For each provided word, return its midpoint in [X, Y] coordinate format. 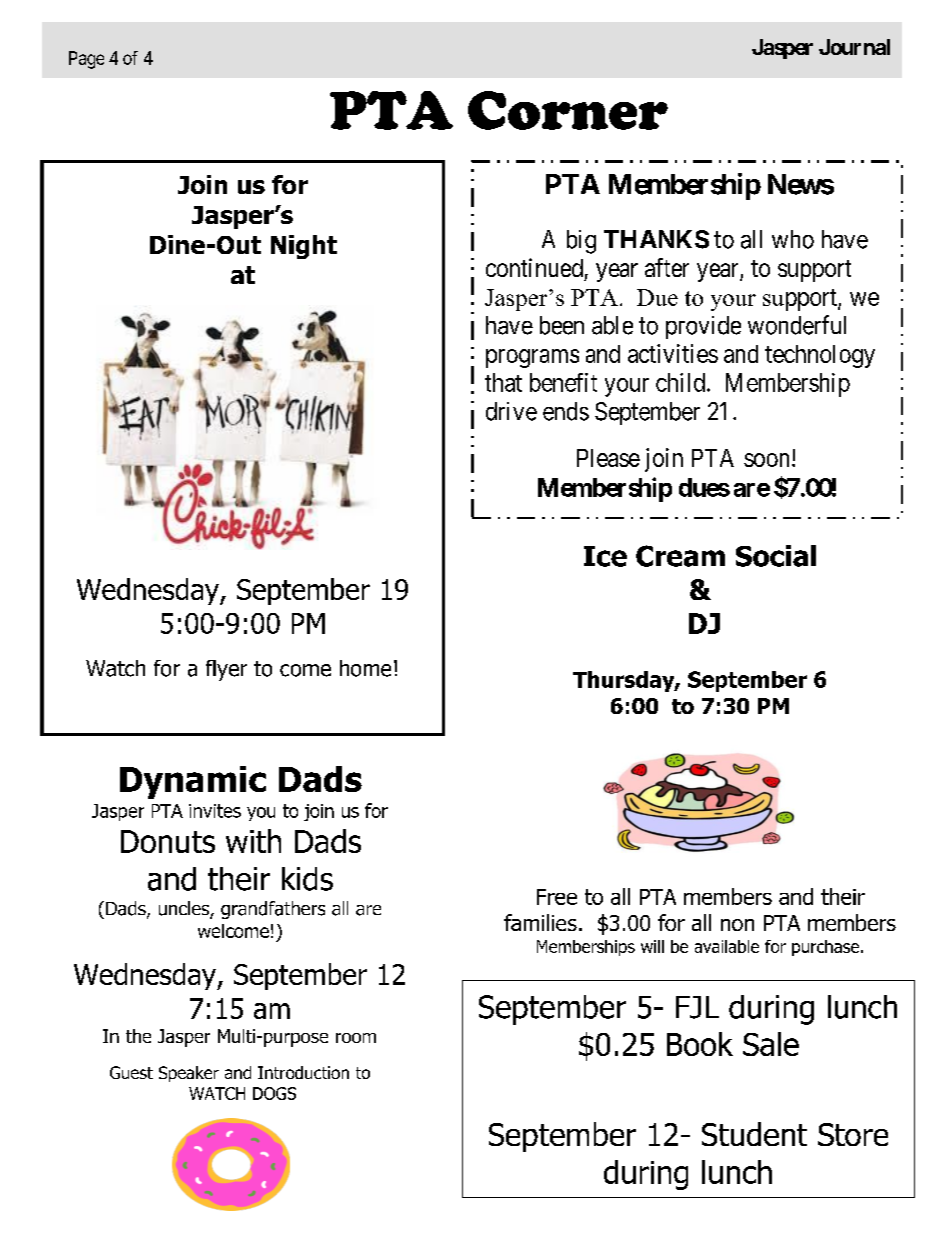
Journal [854, 47]
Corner [568, 110]
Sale [771, 1044]
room [356, 1038]
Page [86, 60]
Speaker [189, 1074]
